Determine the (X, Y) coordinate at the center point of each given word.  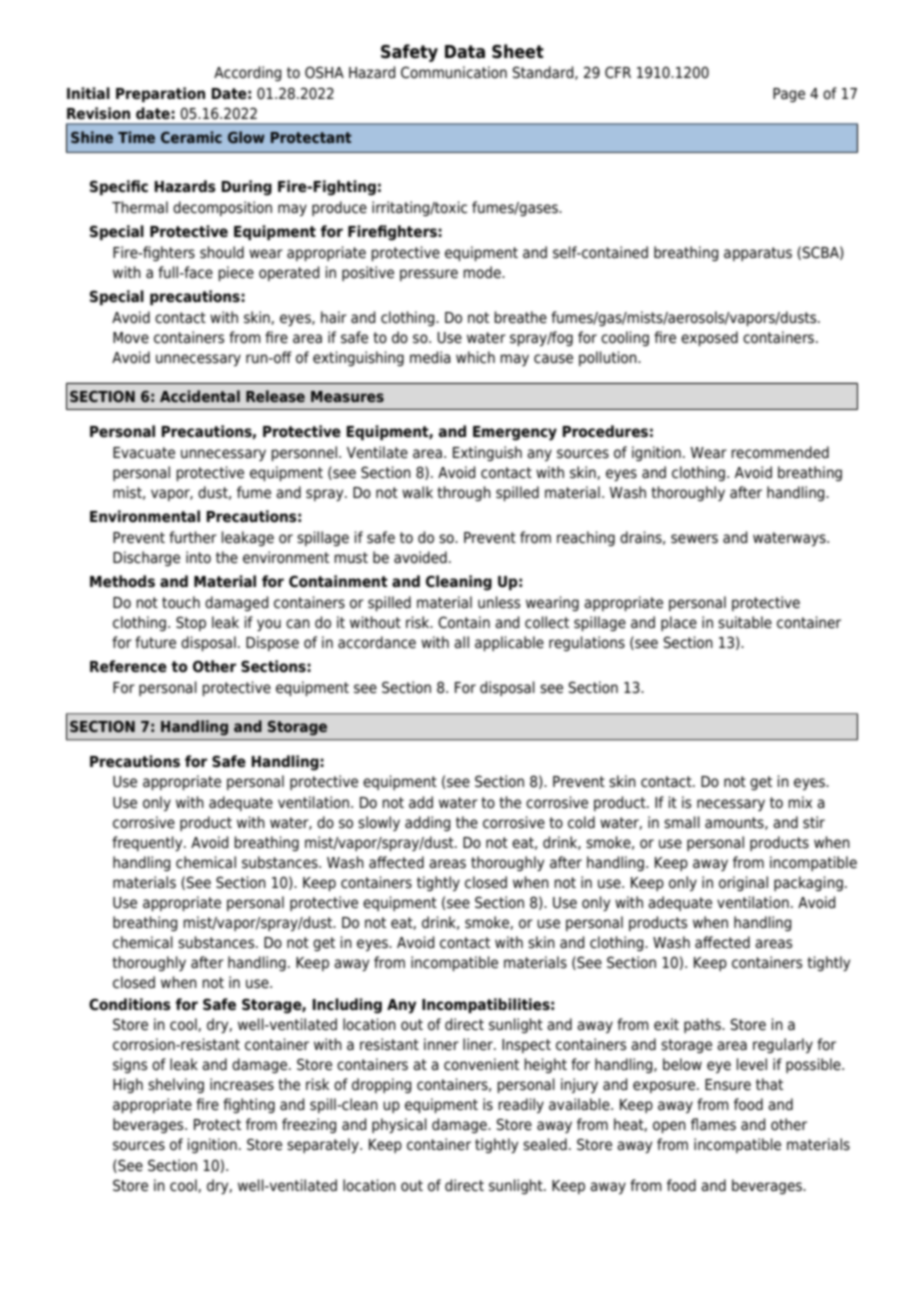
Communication (454, 72)
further (193, 537)
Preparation (160, 94)
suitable (745, 622)
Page (789, 95)
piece (236, 273)
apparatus (758, 254)
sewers (694, 539)
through (464, 493)
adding (428, 823)
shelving (176, 1085)
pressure (429, 275)
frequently (148, 843)
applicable (509, 643)
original (743, 883)
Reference (128, 666)
